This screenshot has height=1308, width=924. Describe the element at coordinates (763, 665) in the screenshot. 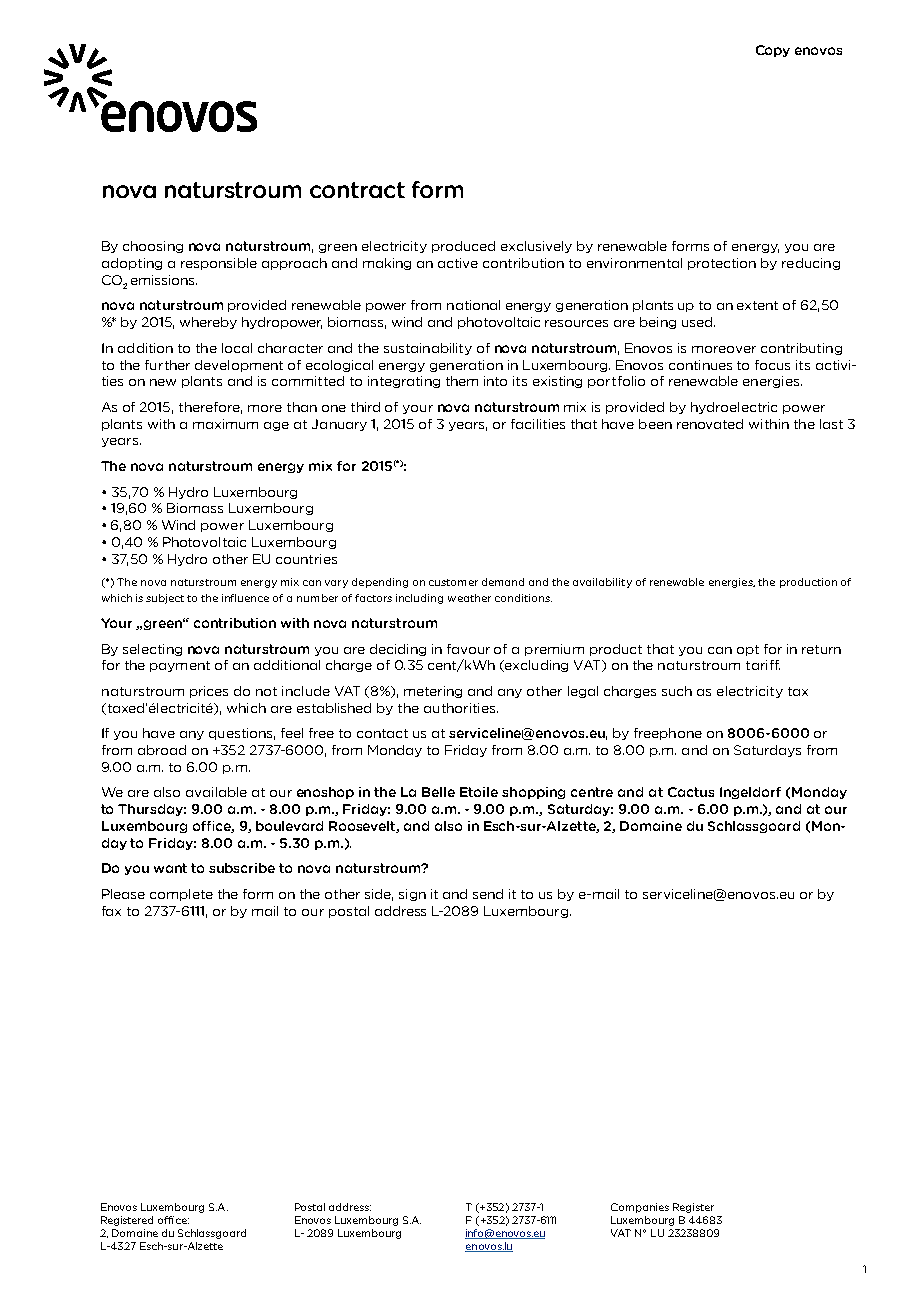

I see `tariff` at that location.
